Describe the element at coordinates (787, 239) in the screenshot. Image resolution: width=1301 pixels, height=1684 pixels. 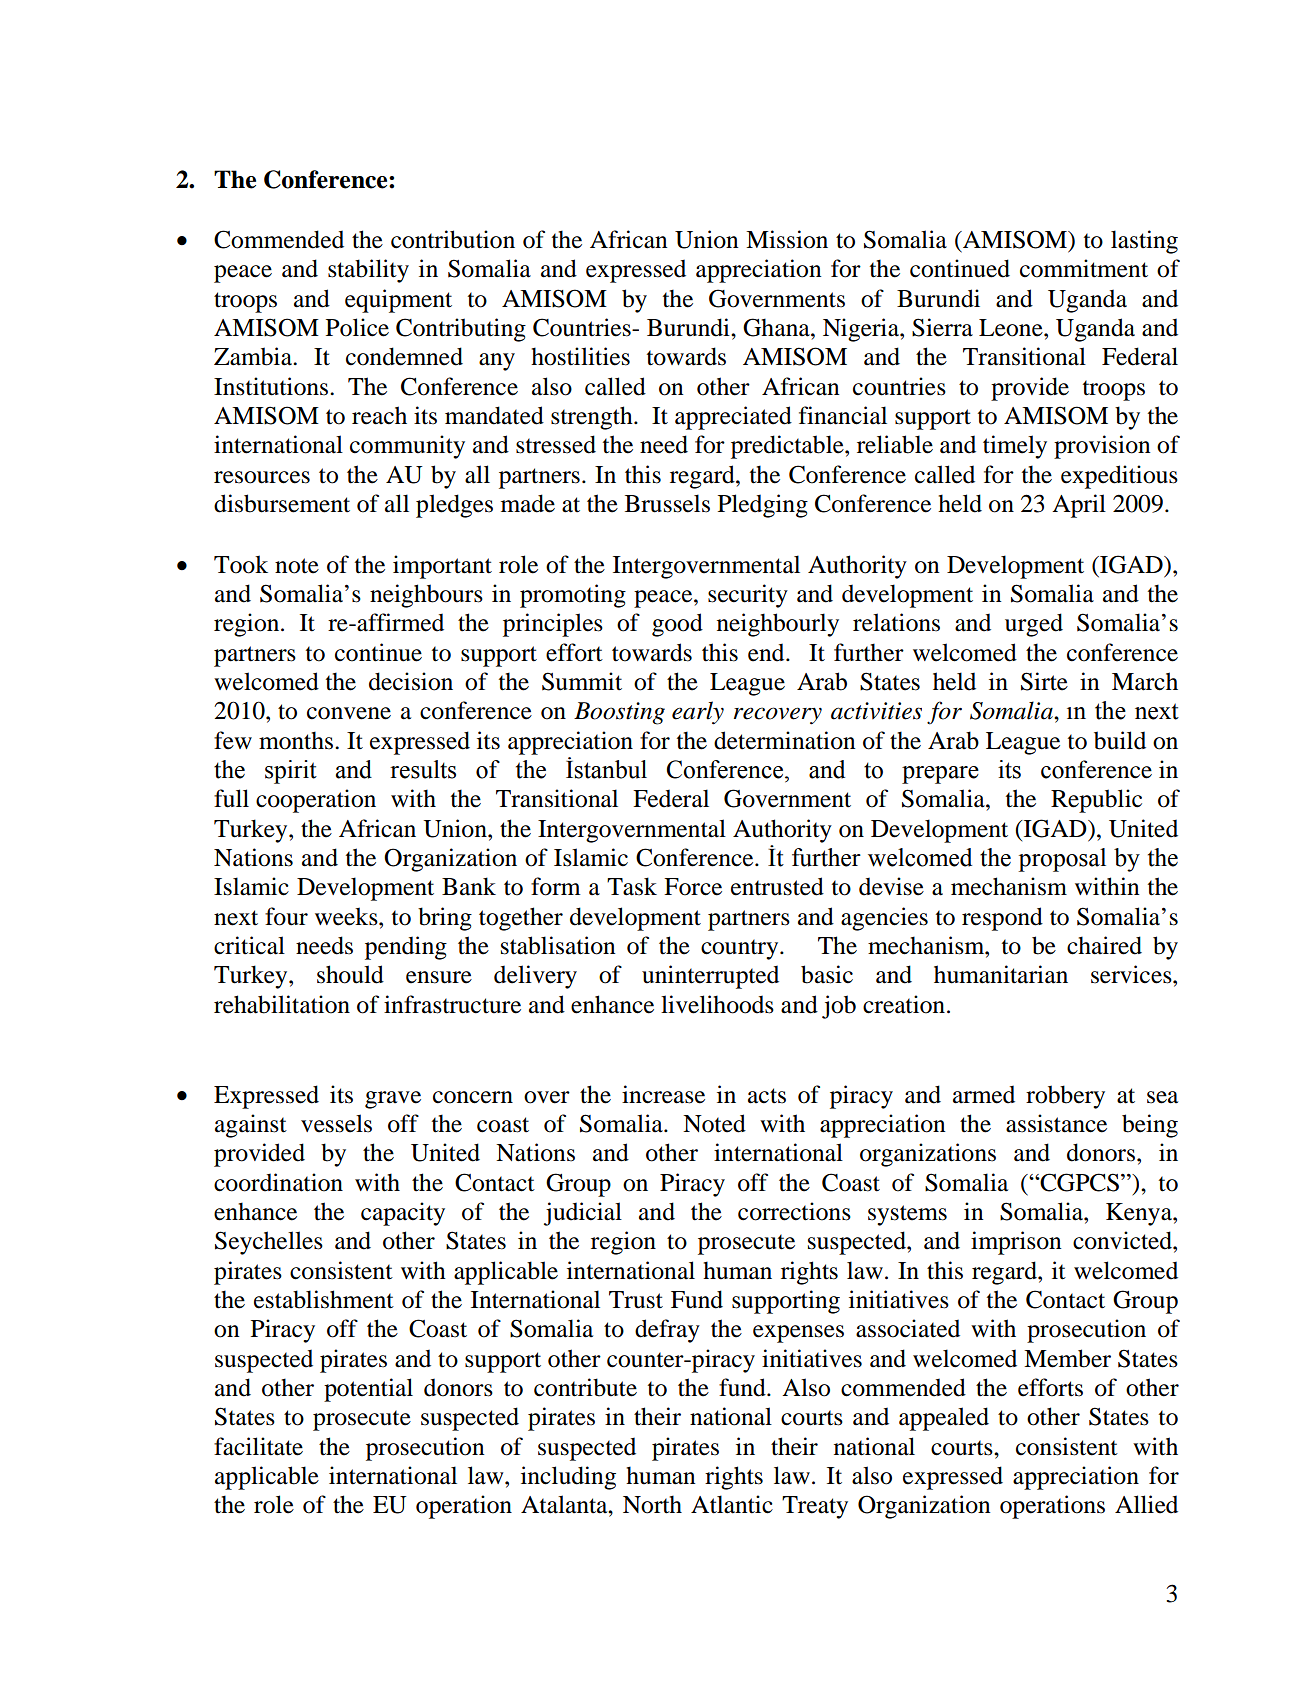
I see `Mission` at that location.
